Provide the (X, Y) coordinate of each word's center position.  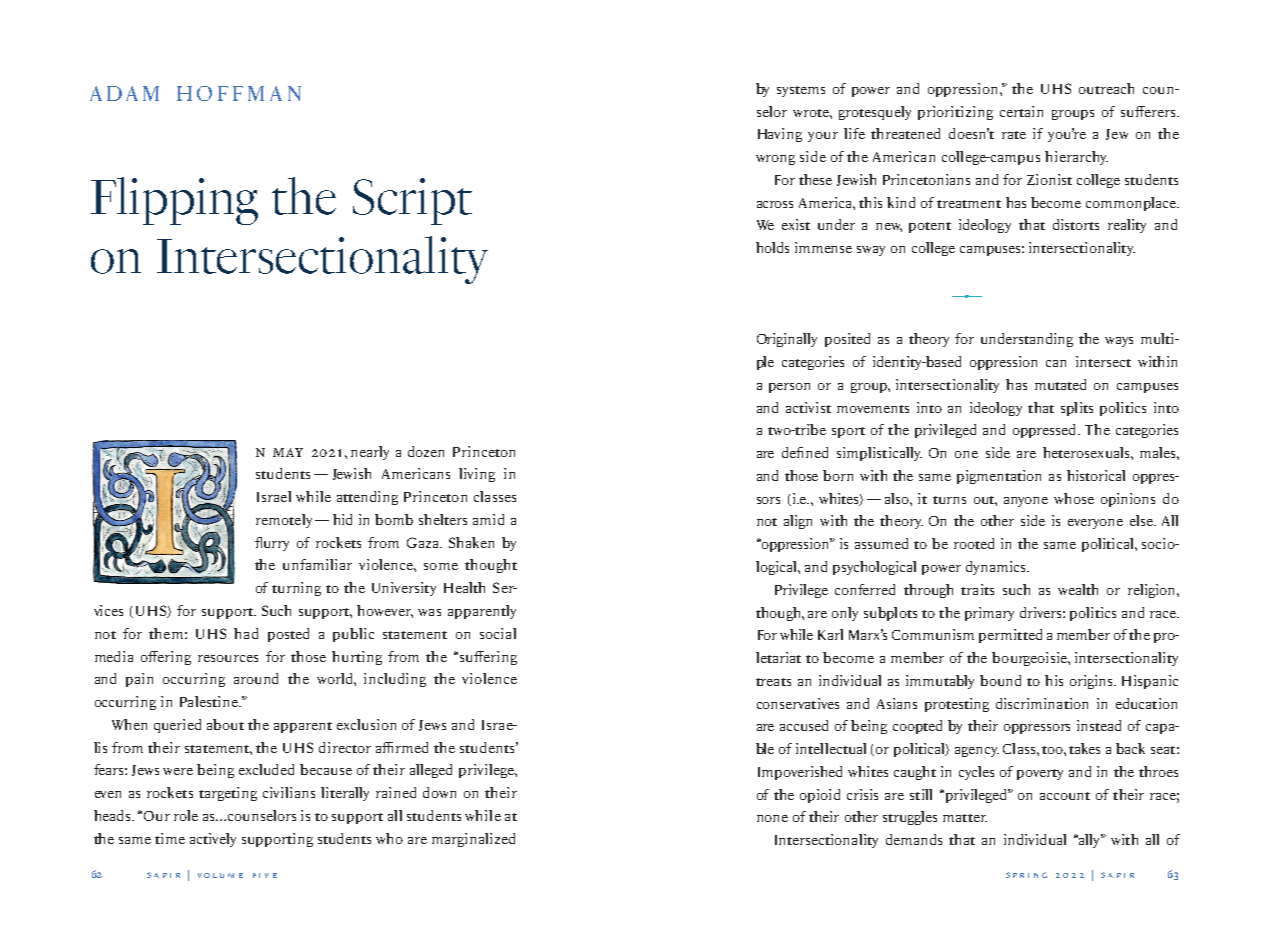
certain (1021, 111)
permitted (1010, 636)
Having (780, 135)
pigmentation (999, 477)
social (498, 633)
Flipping (174, 201)
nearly (370, 453)
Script (412, 201)
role (186, 815)
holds (772, 247)
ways (1119, 342)
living (477, 475)
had (246, 633)
